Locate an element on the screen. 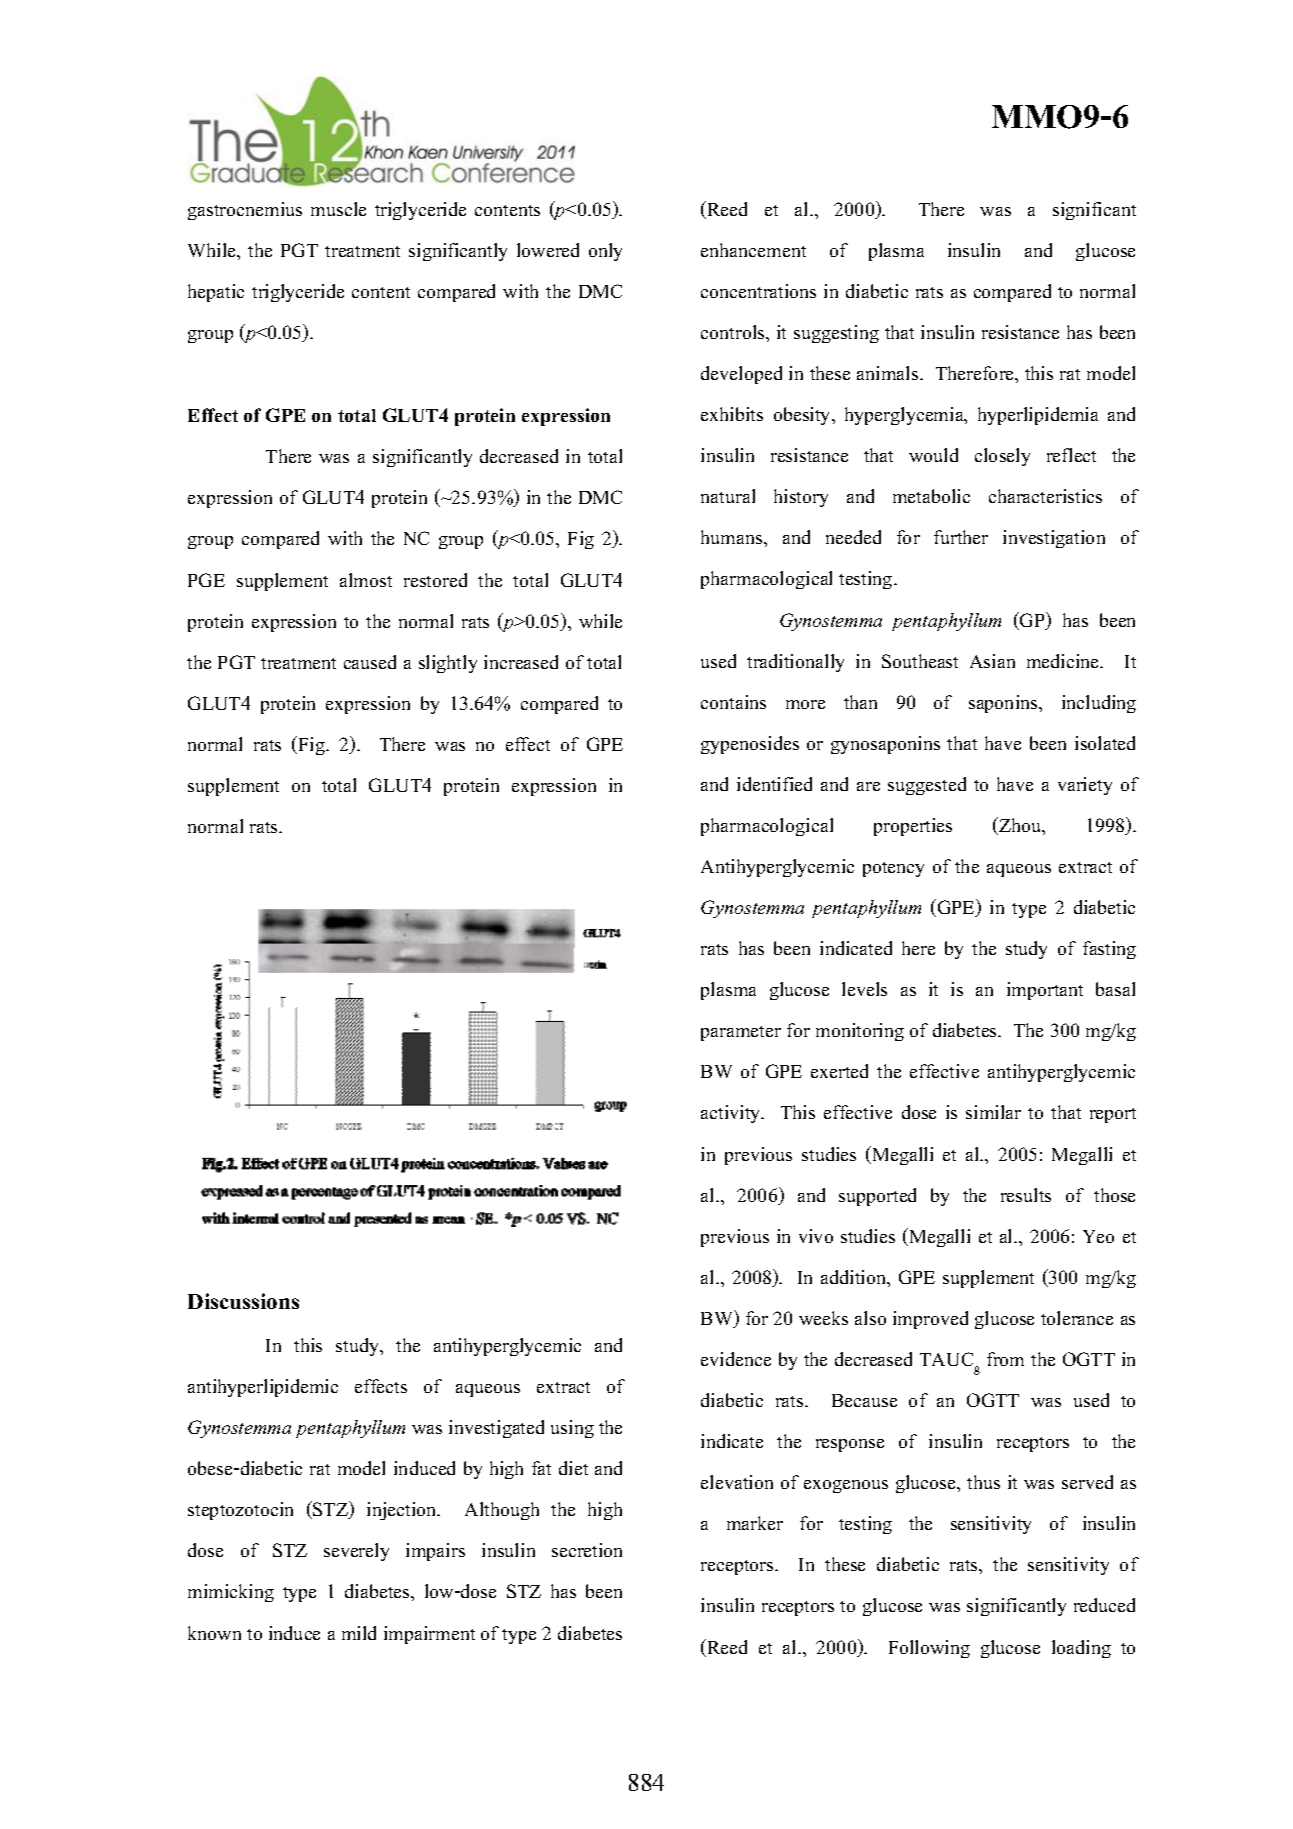  slightly is located at coordinates (448, 664).
